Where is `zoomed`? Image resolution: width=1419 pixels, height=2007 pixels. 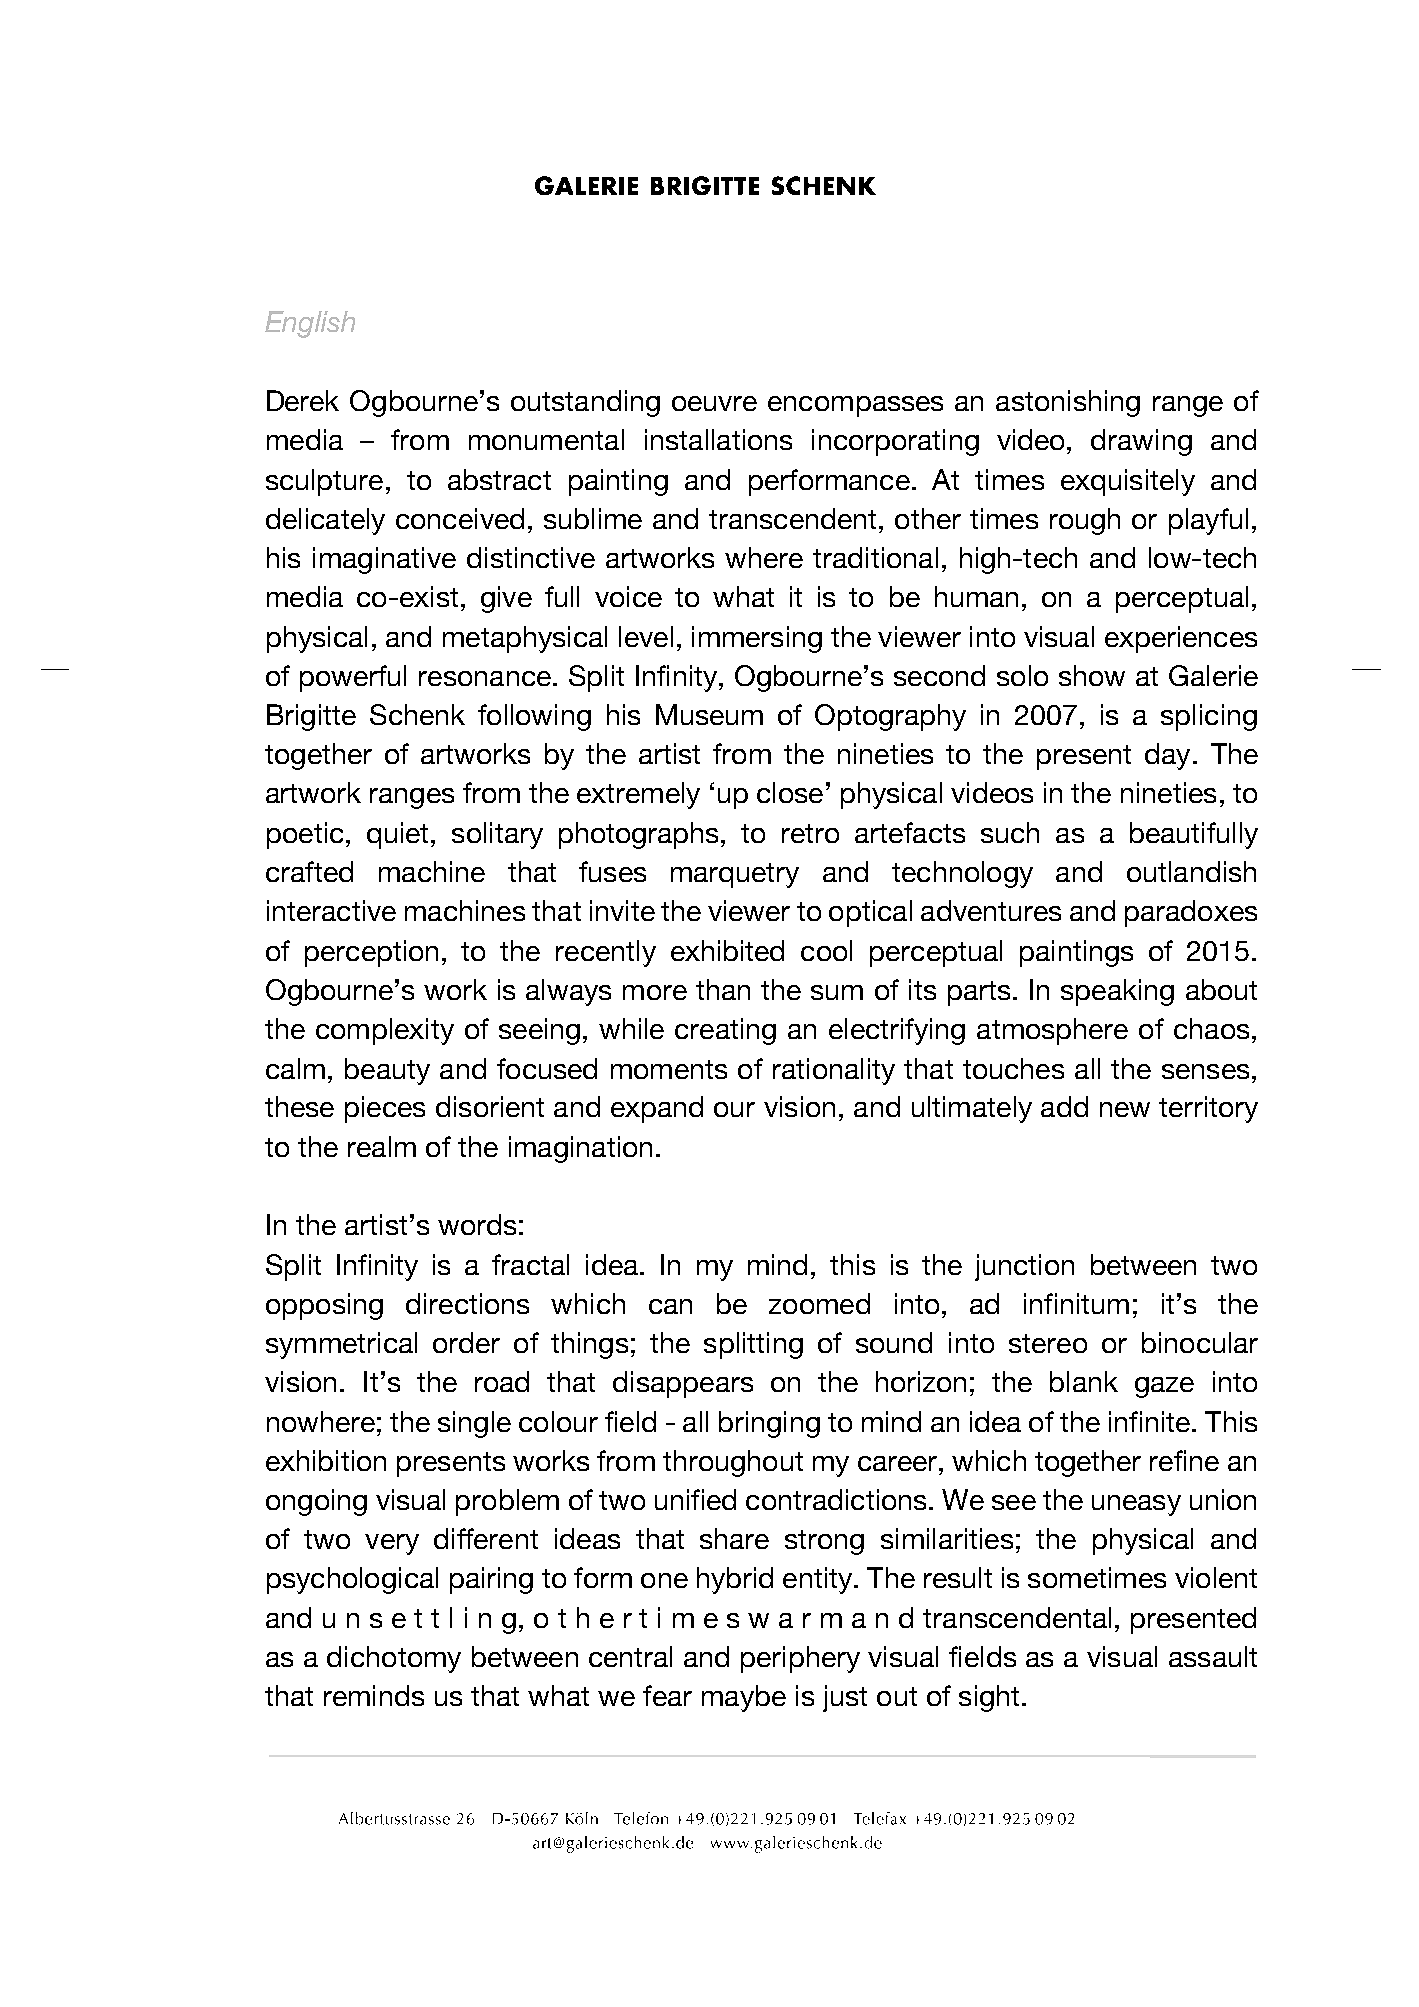 zoomed is located at coordinates (819, 1303).
